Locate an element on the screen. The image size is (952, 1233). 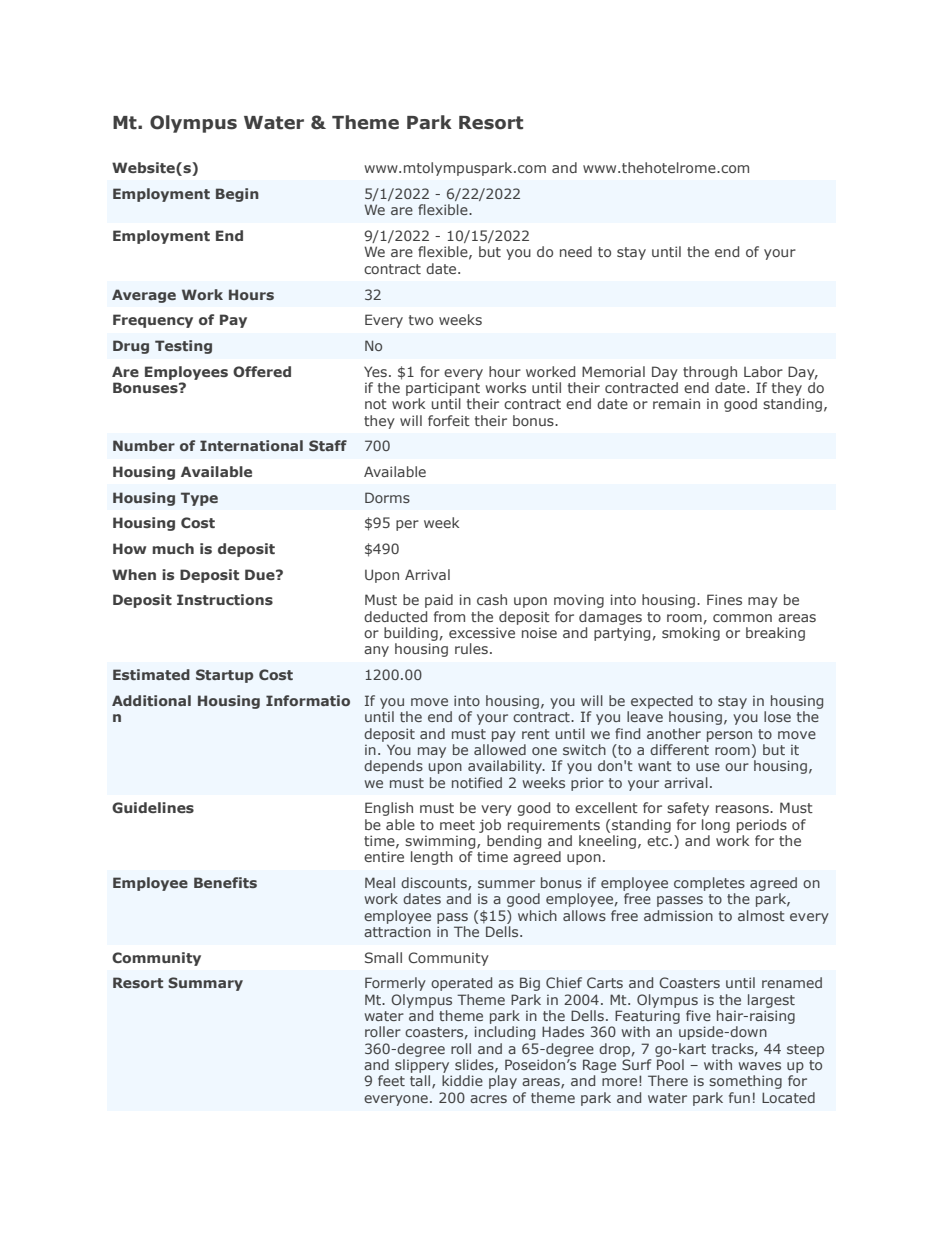
need is located at coordinates (576, 251).
